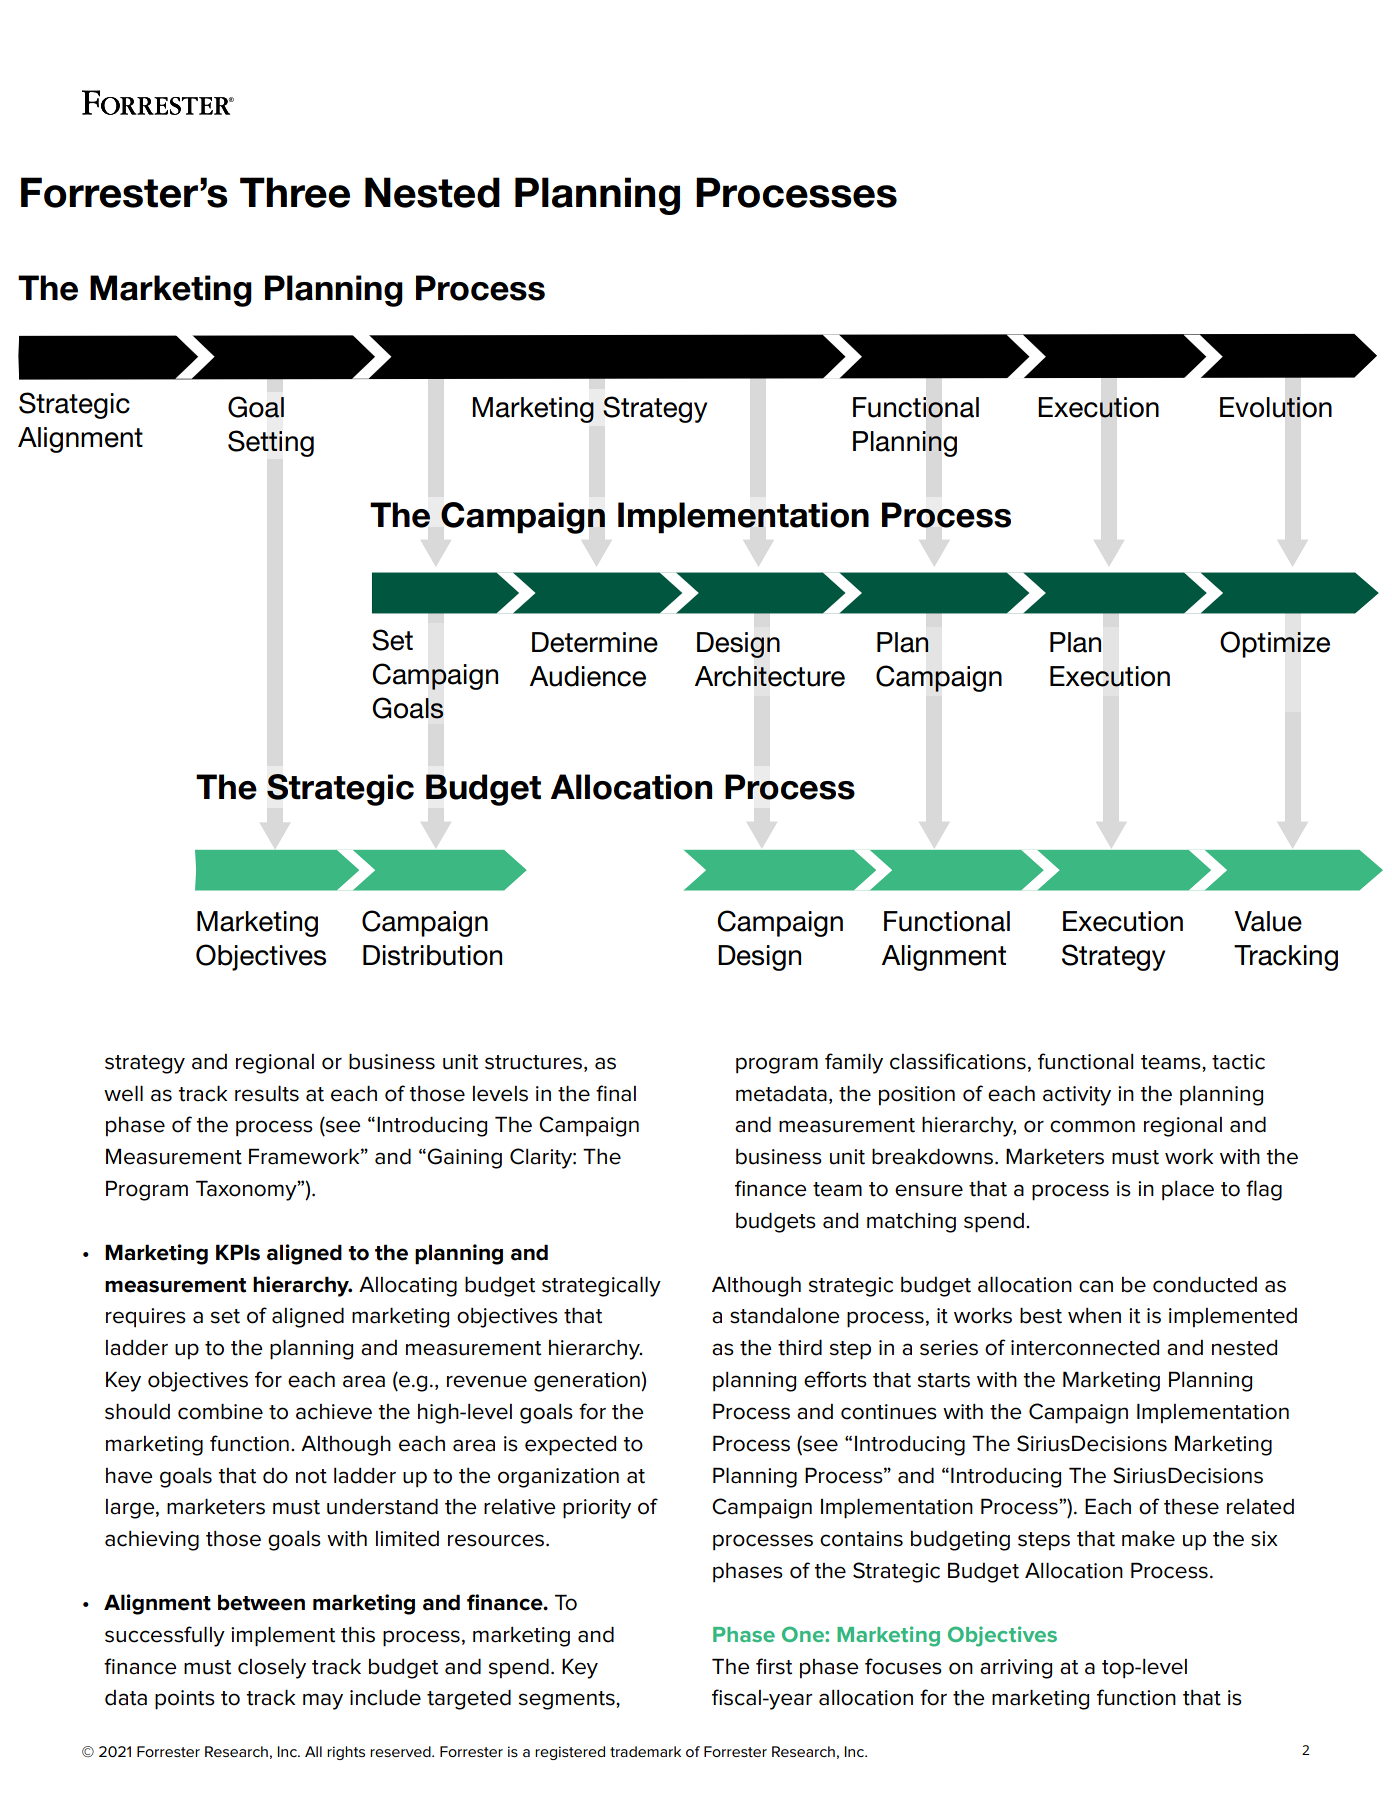 The image size is (1392, 1801). I want to click on standalone, so click(785, 1316).
